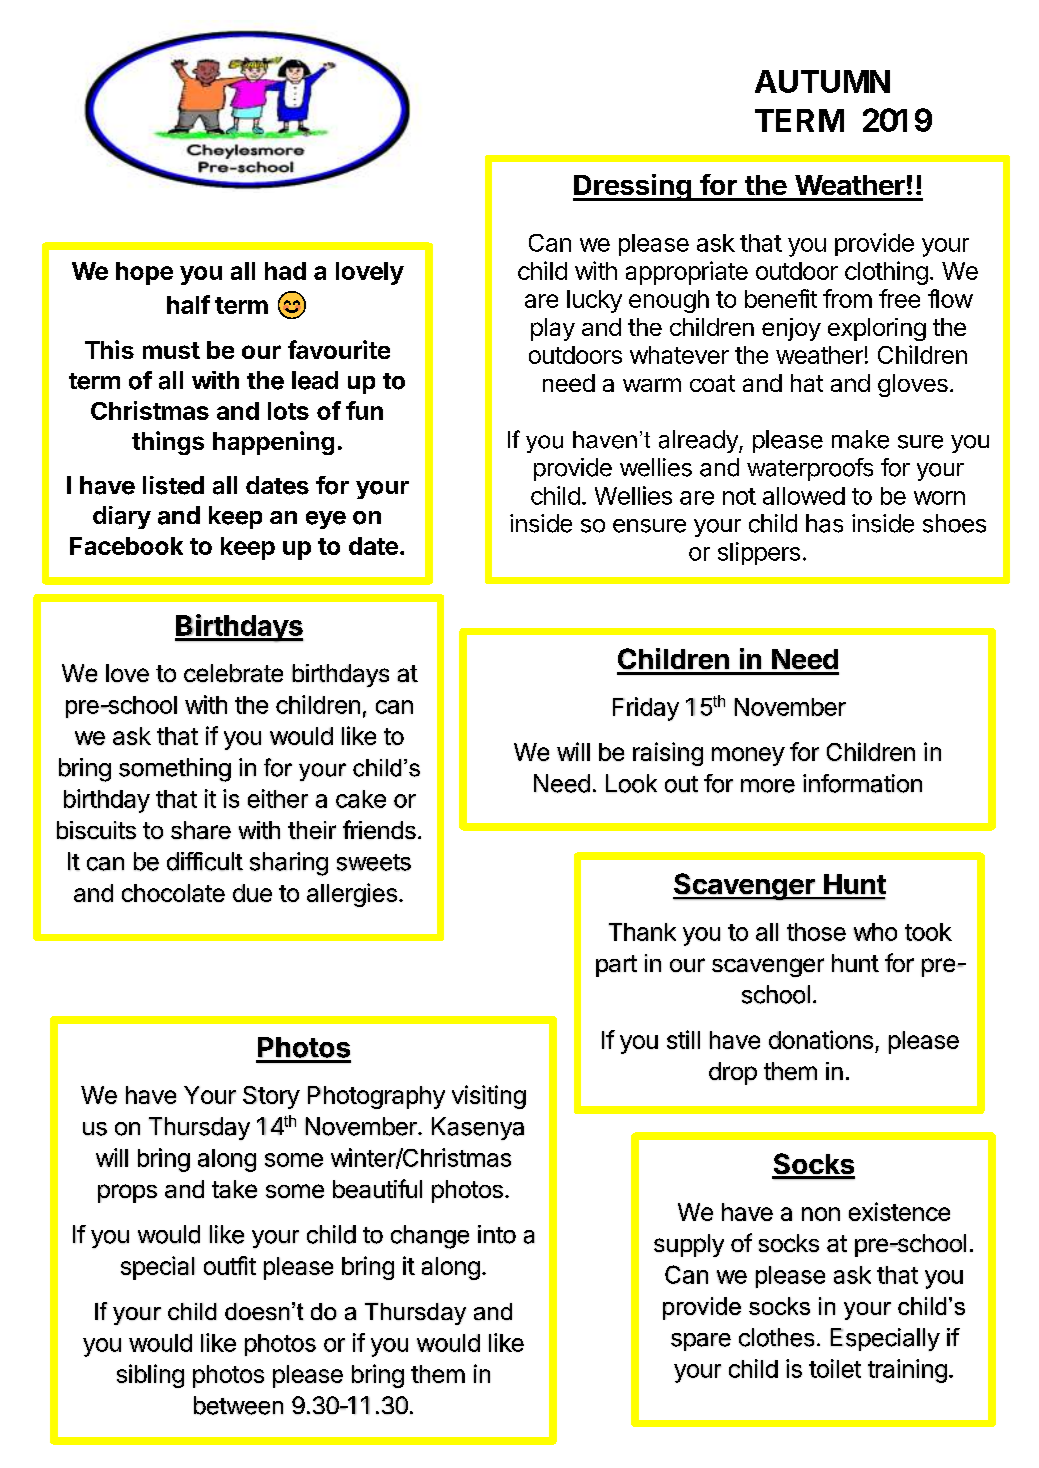  Describe the element at coordinates (497, 1234) in the screenshot. I see `into` at that location.
